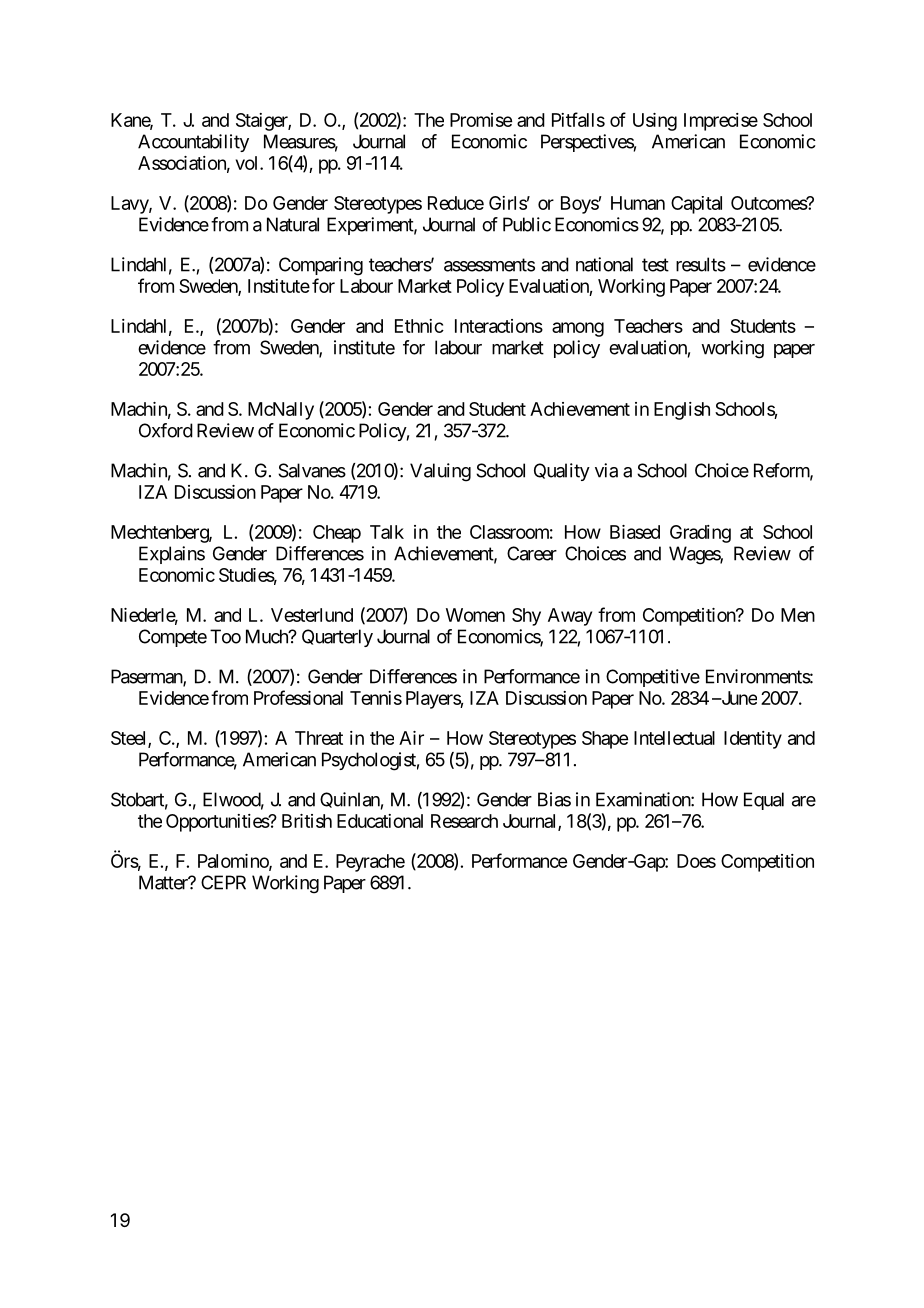  I want to click on Promise, so click(481, 120).
